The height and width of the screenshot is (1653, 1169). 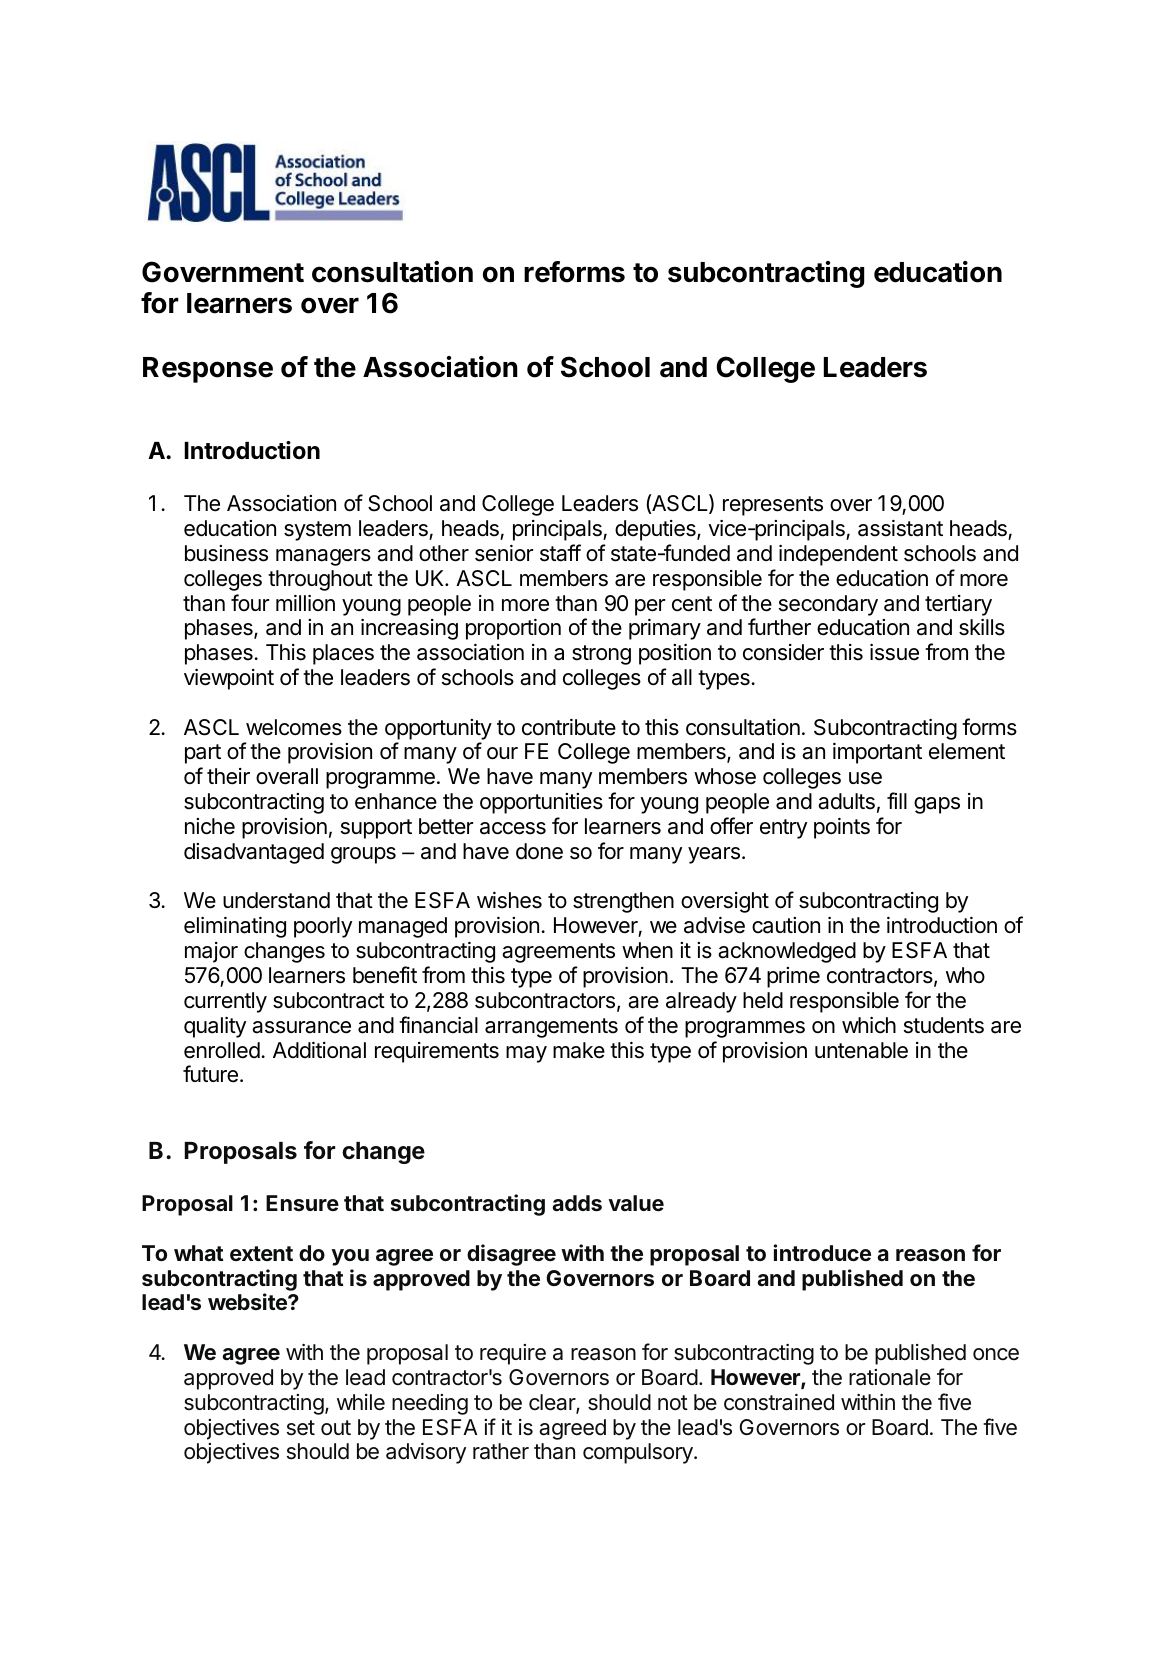 What do you see at coordinates (301, 1428) in the screenshot?
I see `set` at bounding box center [301, 1428].
